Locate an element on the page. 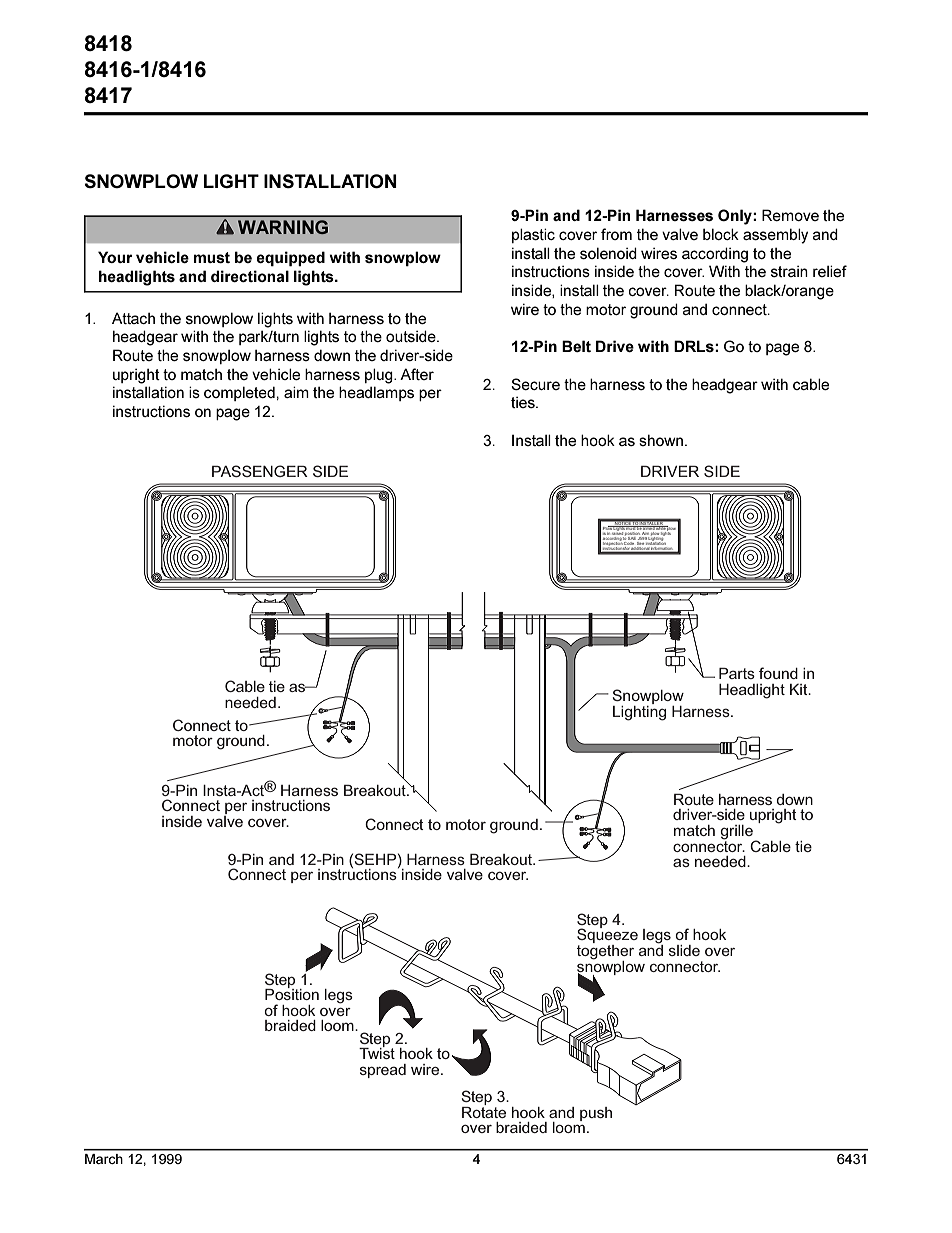 The image size is (952, 1233). shown is located at coordinates (661, 440).
